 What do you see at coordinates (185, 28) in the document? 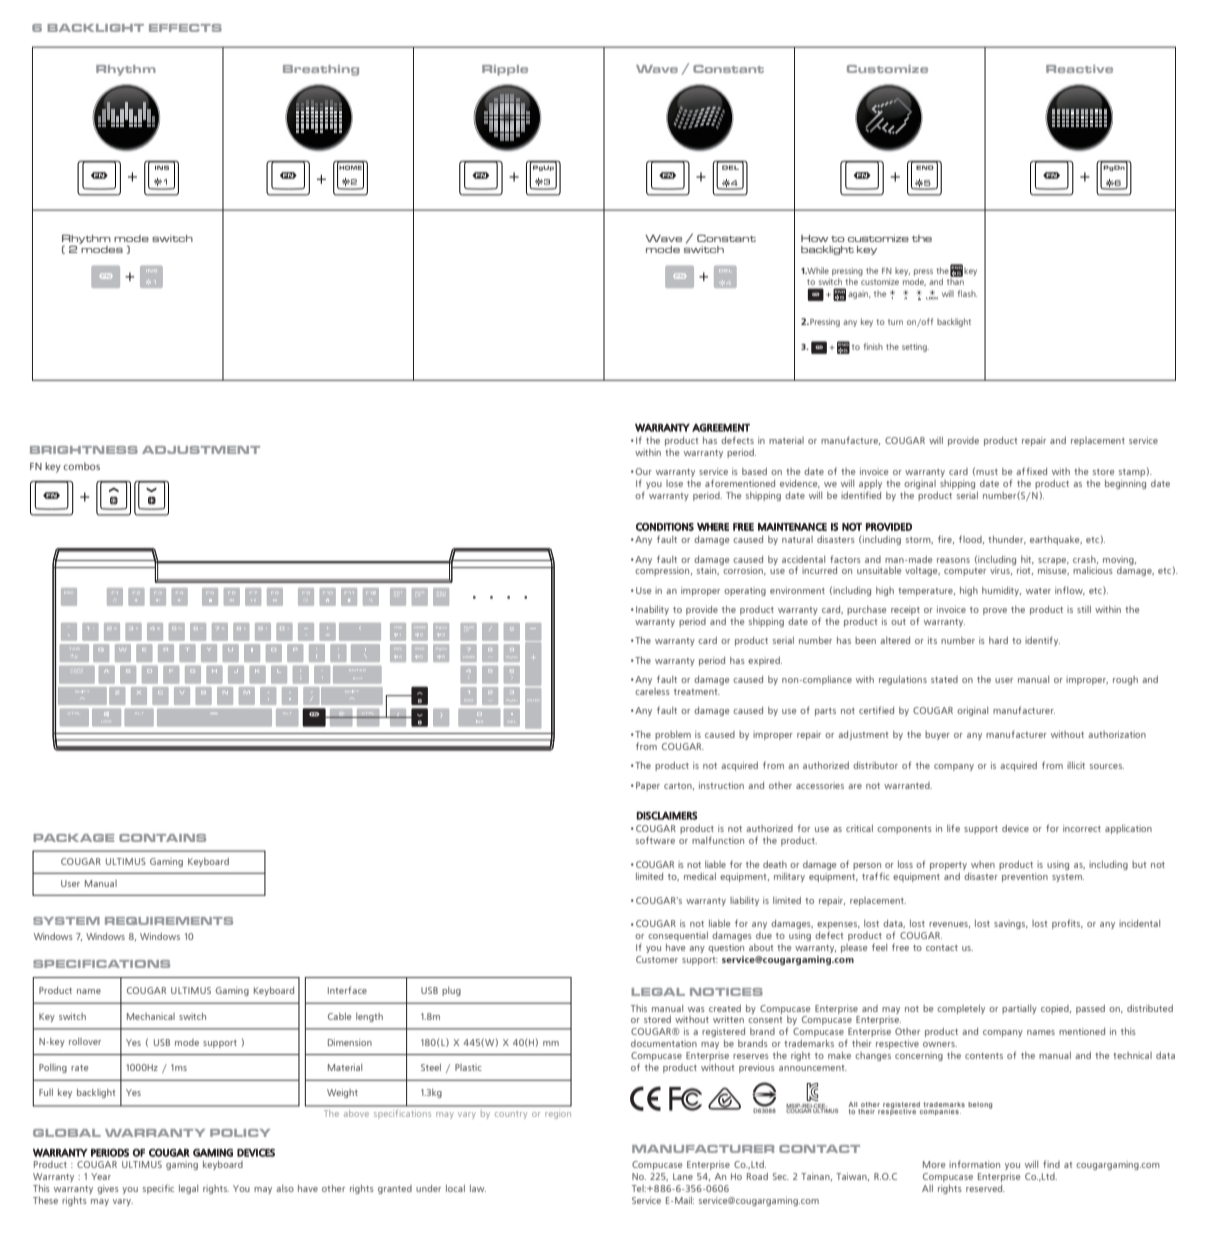
I see `EFFECTS` at bounding box center [185, 28].
